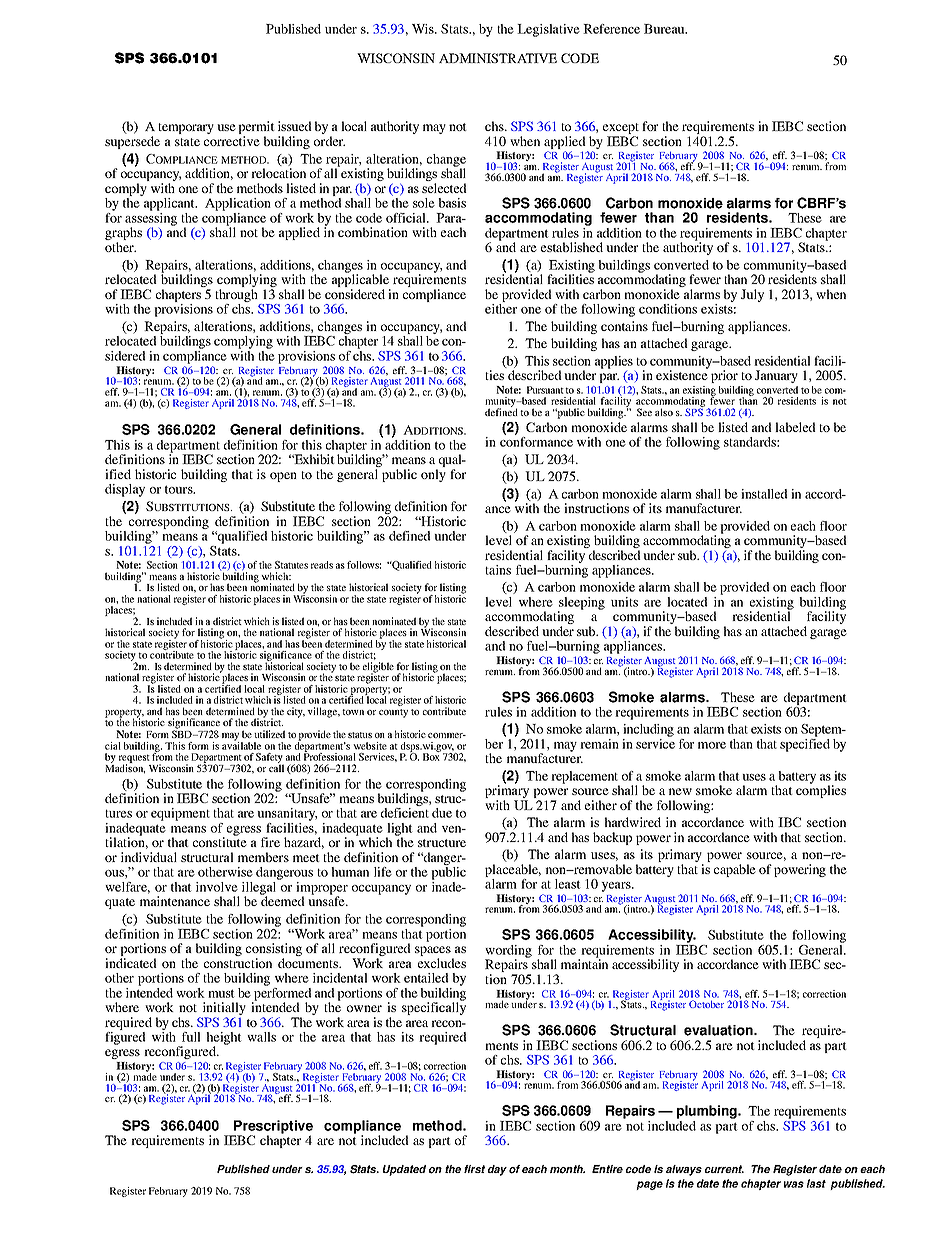  I want to click on July, so click(752, 295).
